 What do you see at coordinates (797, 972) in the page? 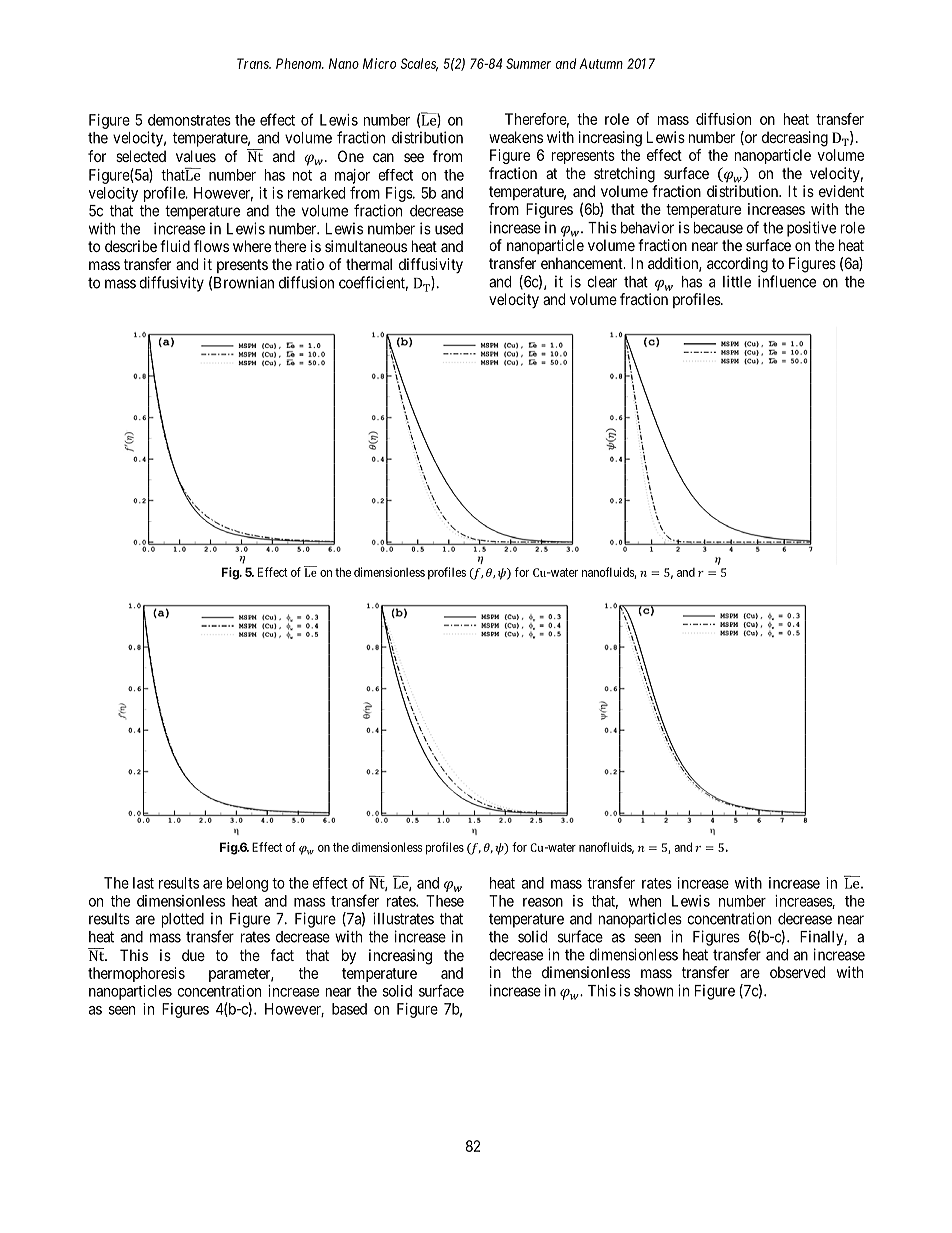
I see `observed` at bounding box center [797, 972].
